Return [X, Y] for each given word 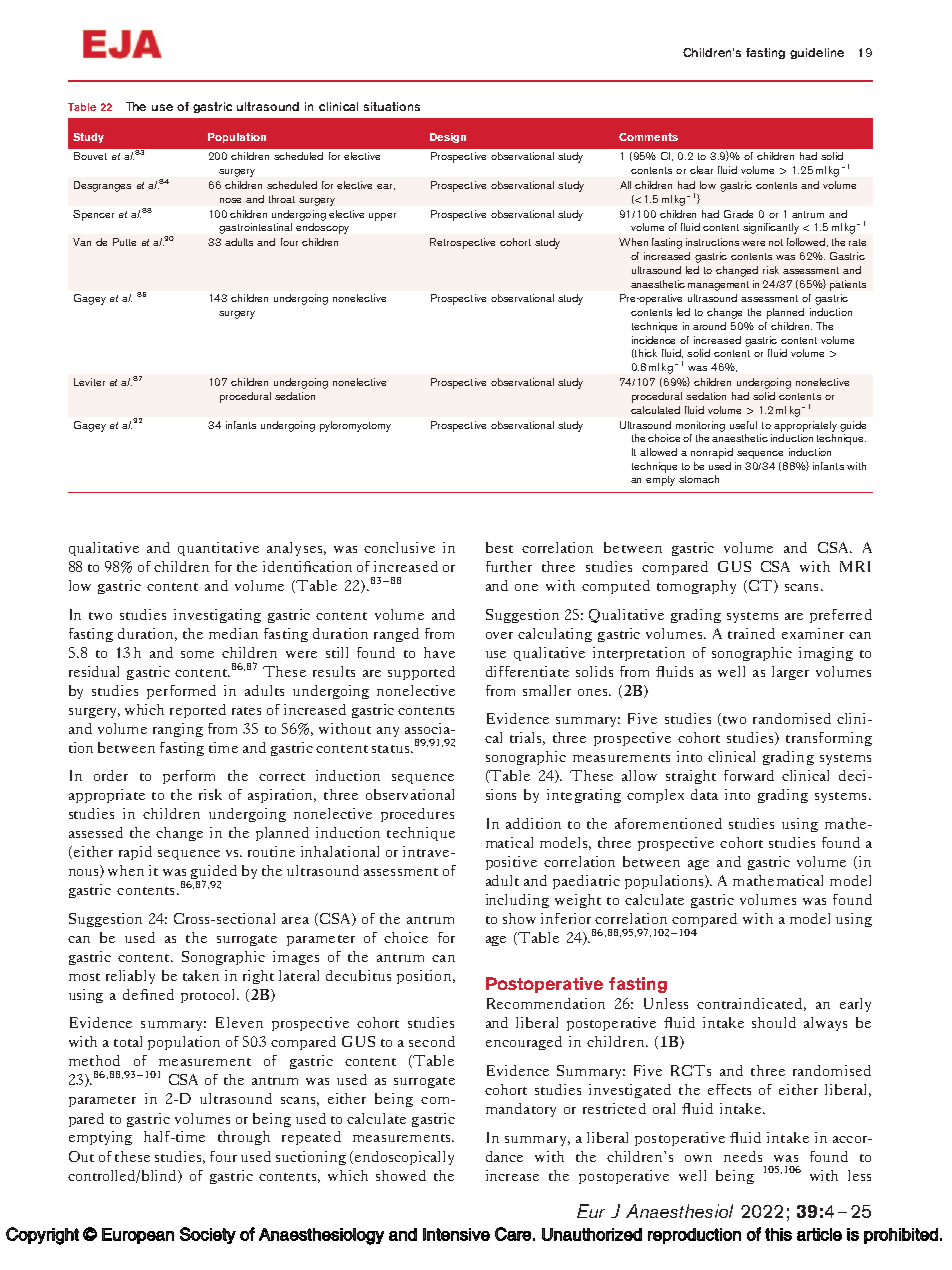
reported [198, 711]
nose [230, 200]
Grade [738, 214]
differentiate [527, 671]
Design [448, 138]
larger [790, 673]
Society [208, 1235]
